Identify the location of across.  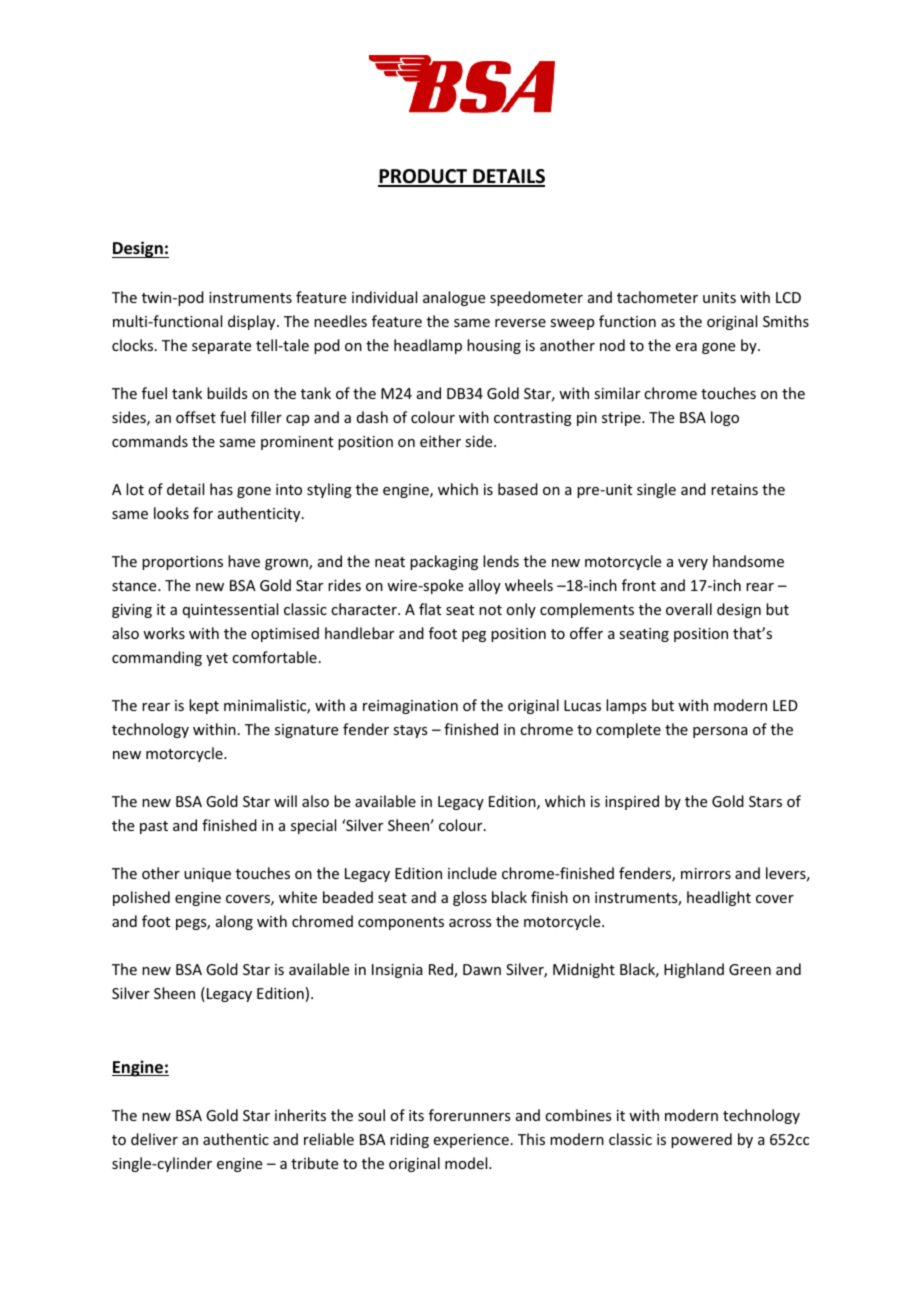
(470, 923).
